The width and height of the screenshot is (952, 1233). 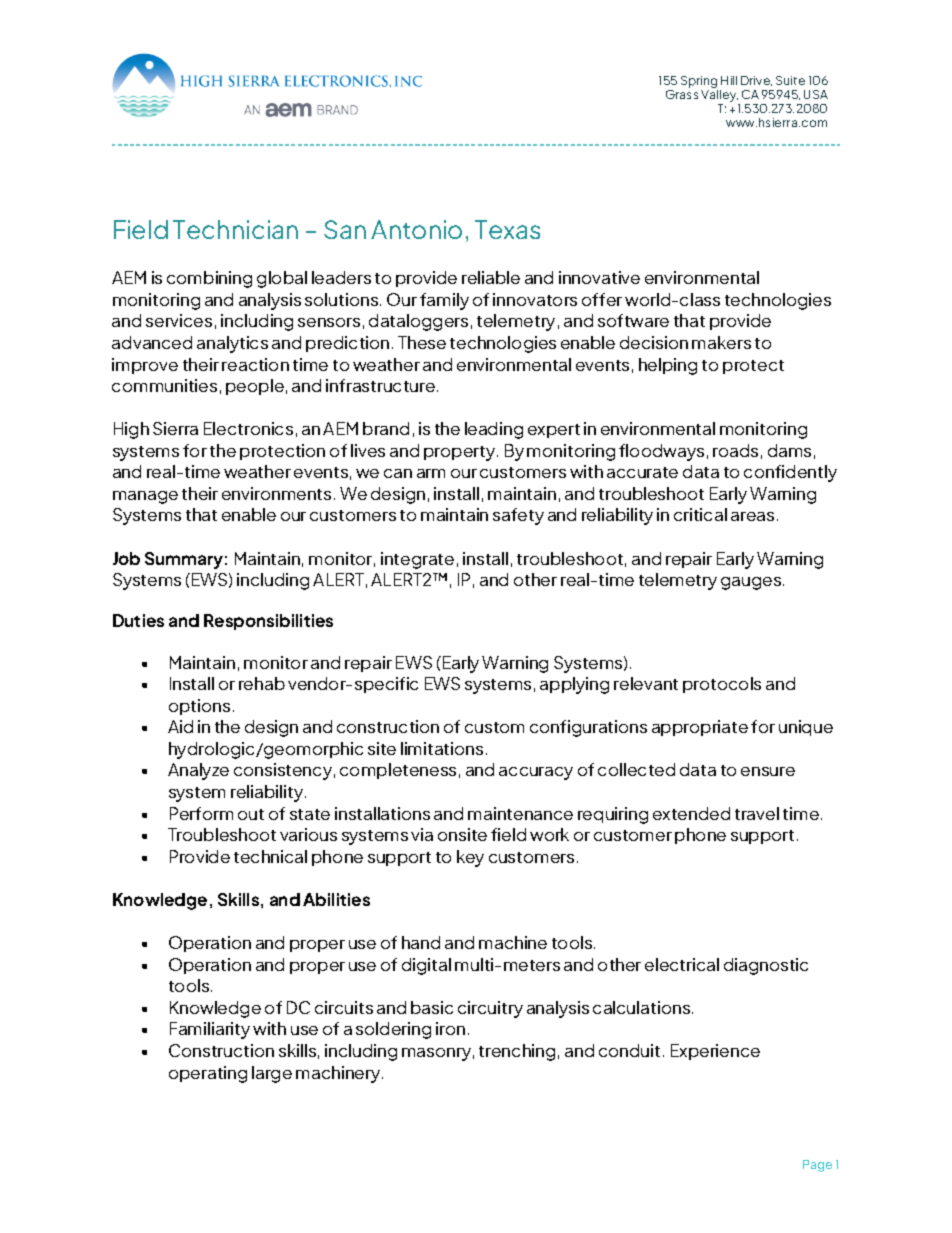 What do you see at coordinates (494, 430) in the screenshot?
I see `leading` at bounding box center [494, 430].
